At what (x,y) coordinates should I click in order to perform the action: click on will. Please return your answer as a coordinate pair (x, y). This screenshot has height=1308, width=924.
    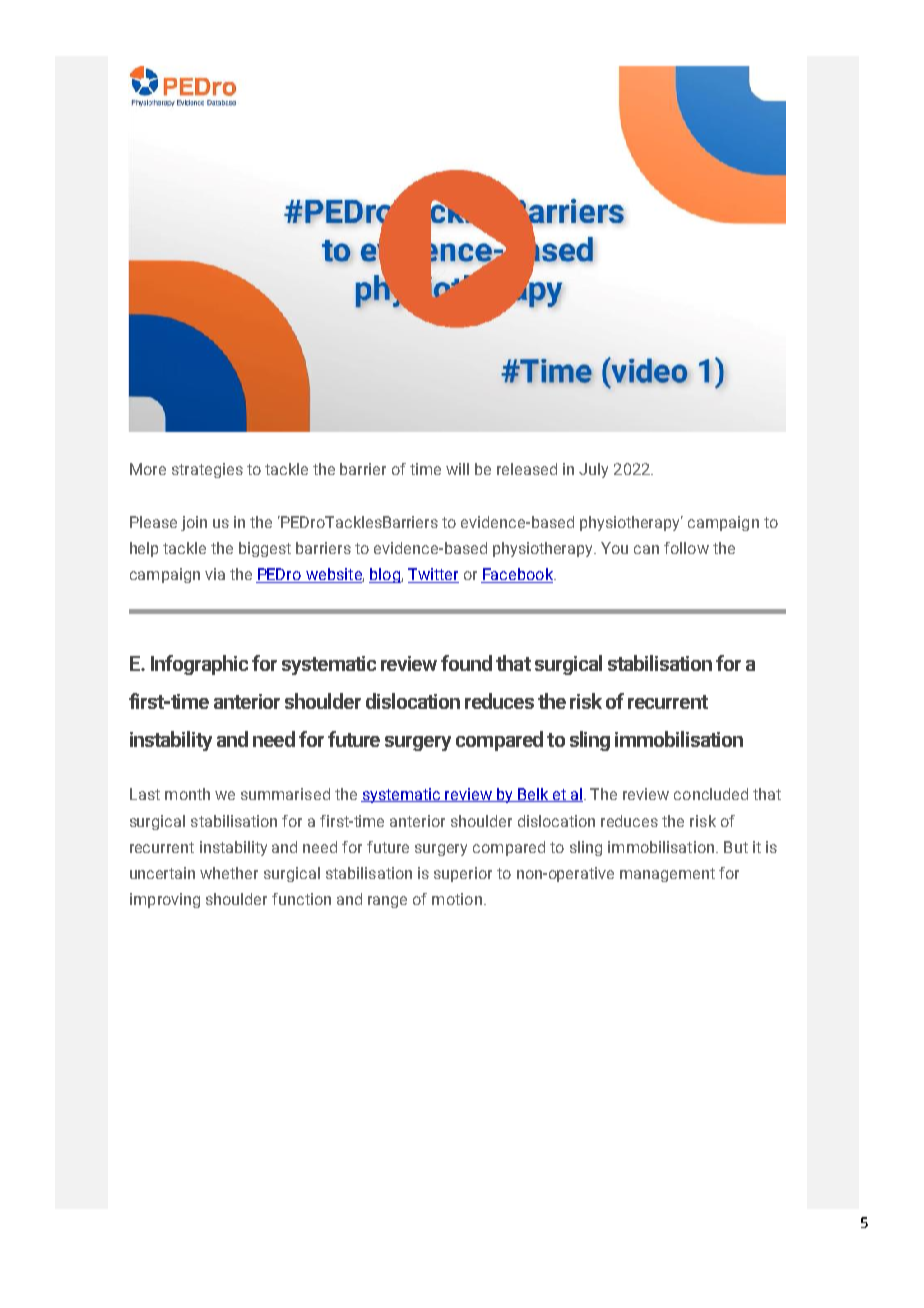
    Looking at the image, I should click on (457, 469).
